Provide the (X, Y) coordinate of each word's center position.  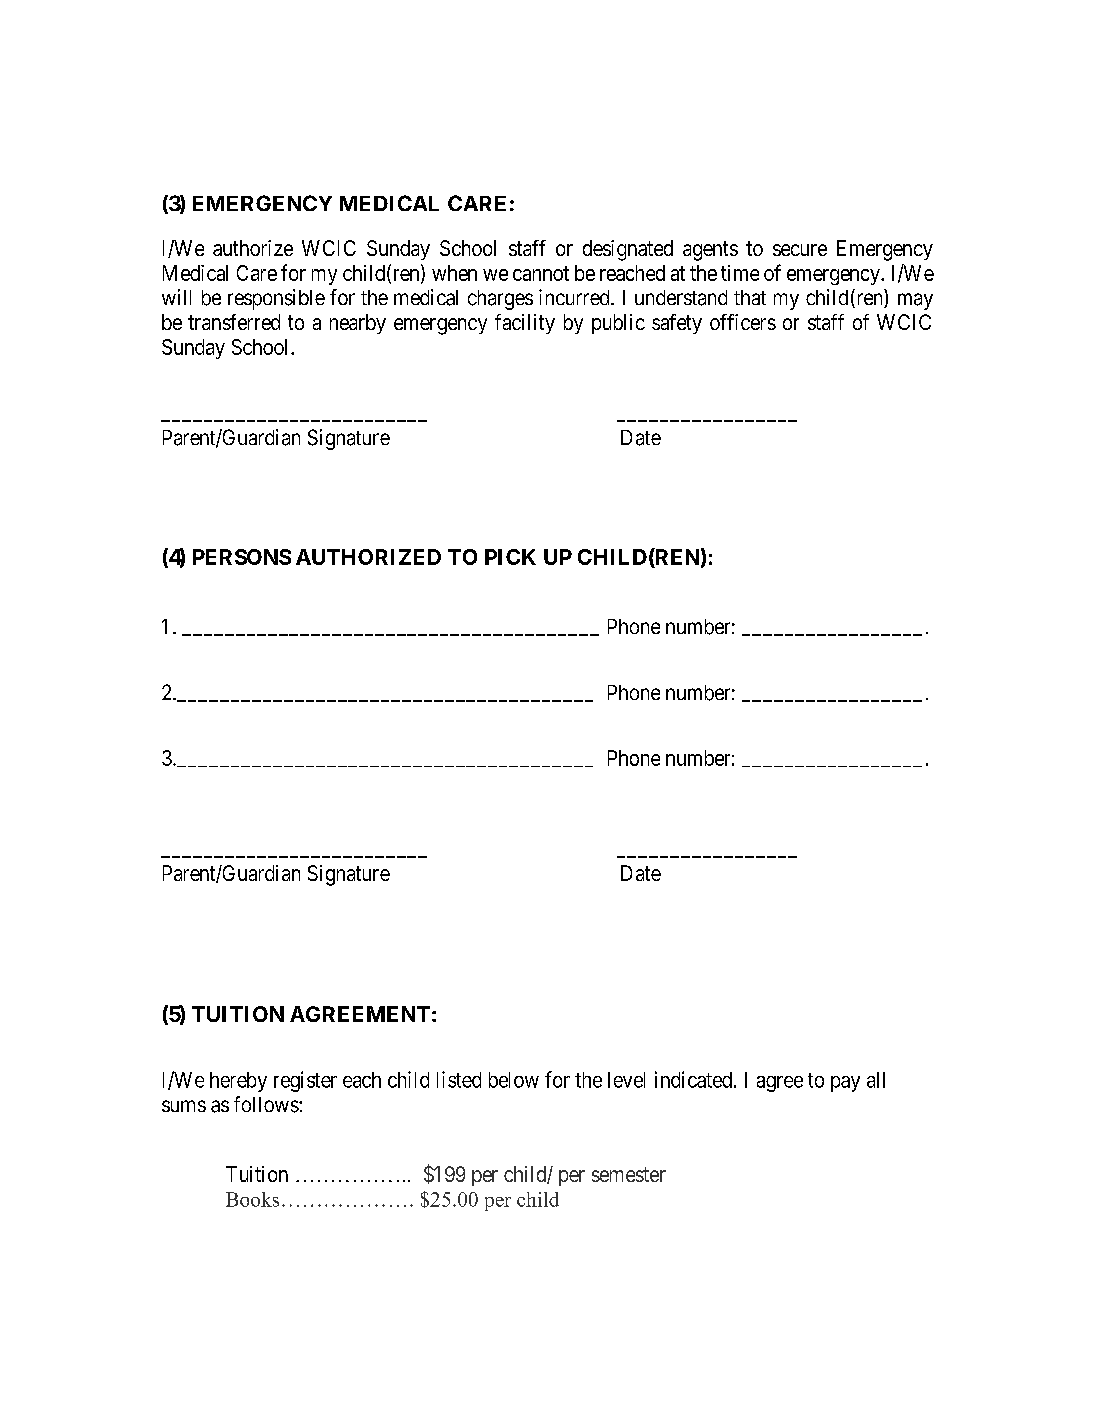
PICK (510, 557)
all (876, 1080)
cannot (541, 273)
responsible (276, 299)
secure (800, 250)
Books (252, 1199)
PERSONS (242, 557)
